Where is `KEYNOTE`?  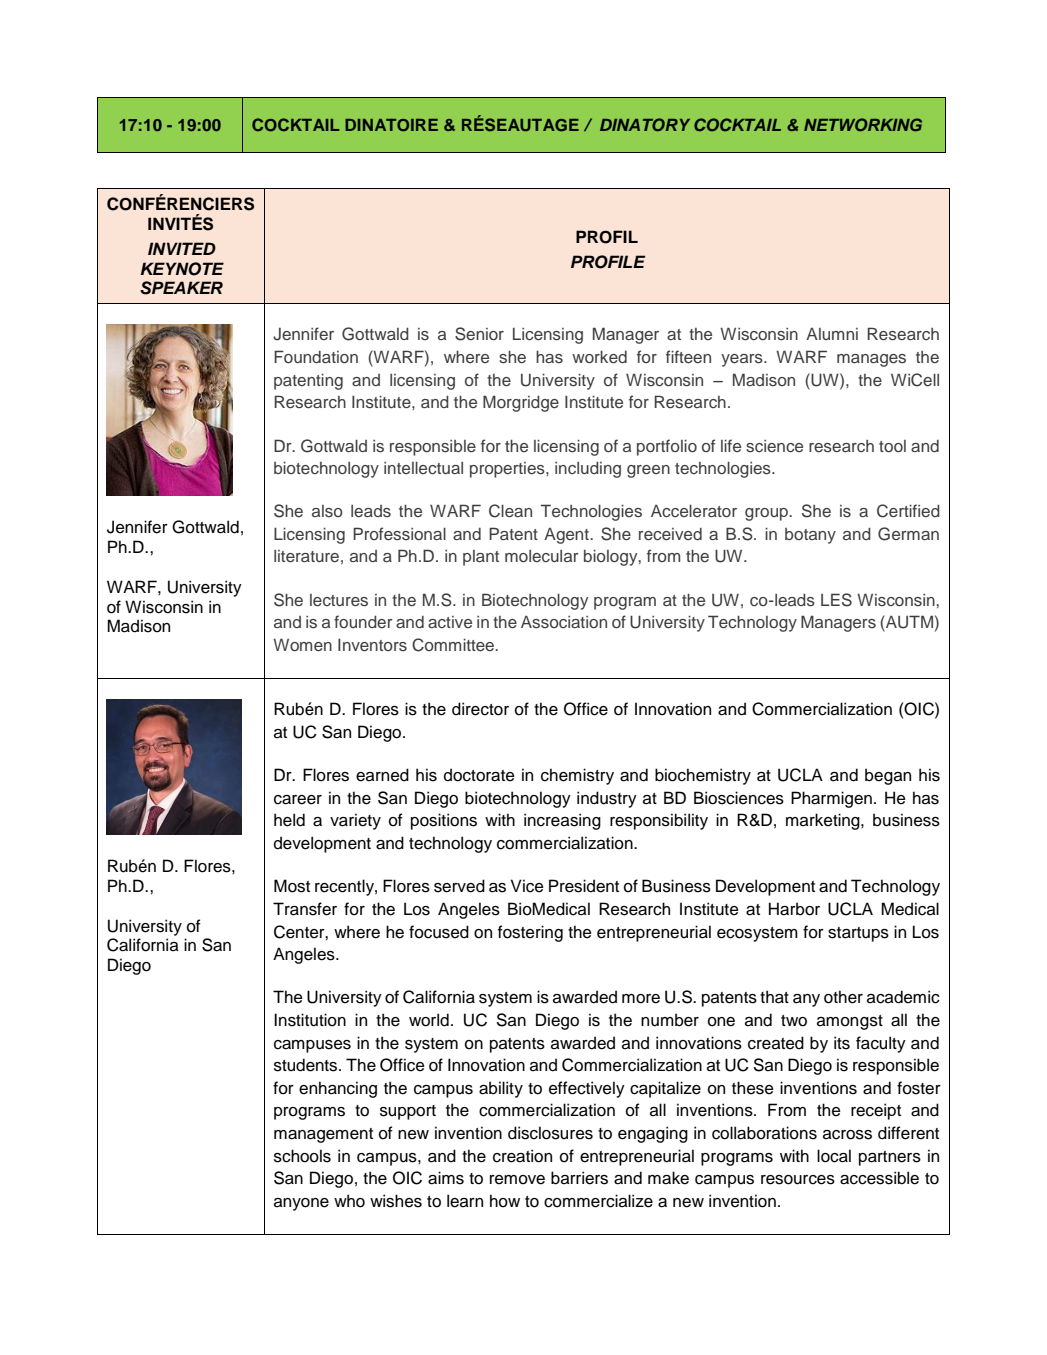
KEYNOTE is located at coordinates (182, 269).
